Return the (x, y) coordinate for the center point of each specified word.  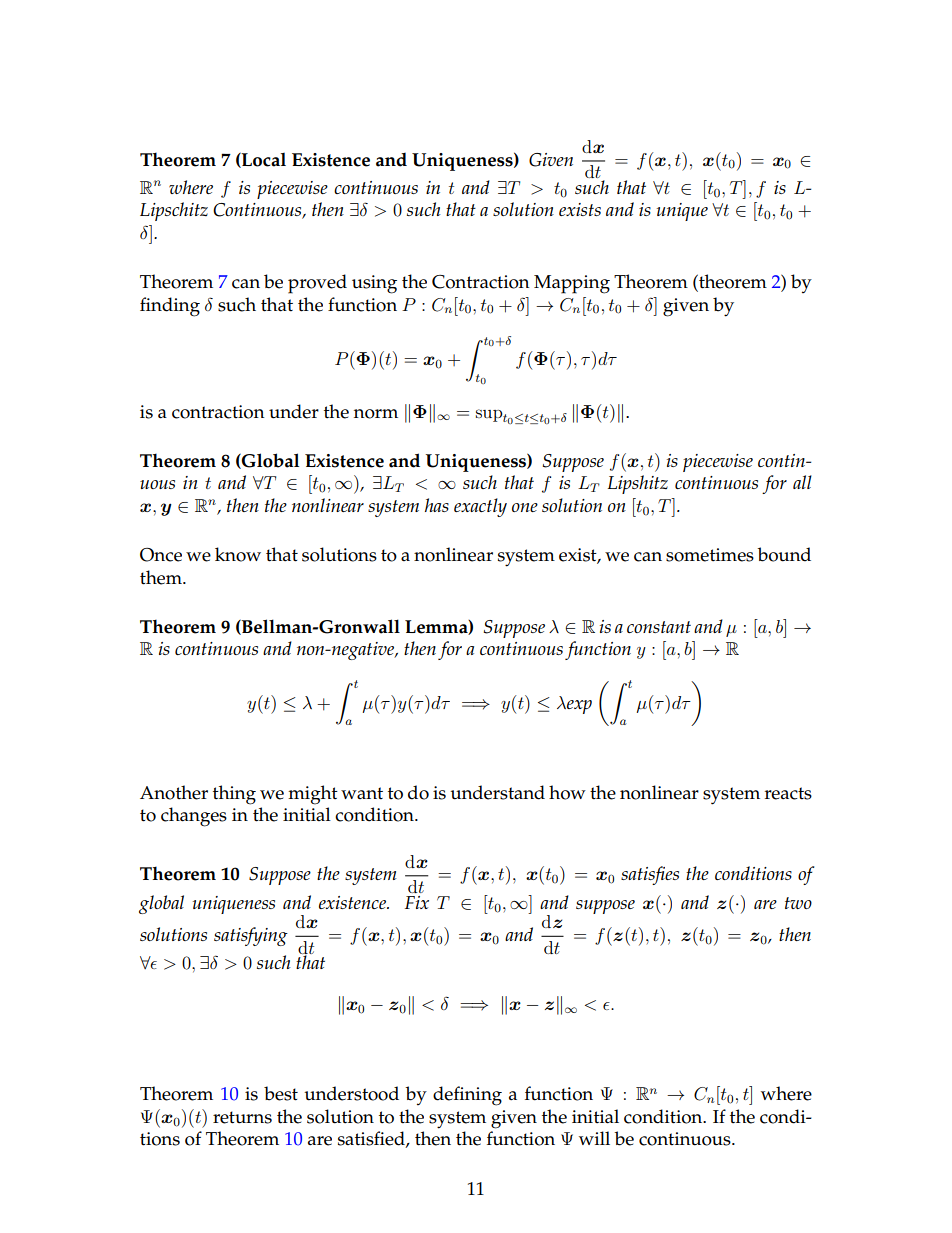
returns (242, 1117)
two (798, 903)
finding (170, 307)
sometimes (710, 555)
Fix (417, 902)
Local (263, 160)
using (374, 284)
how (567, 792)
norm (376, 414)
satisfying (251, 936)
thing (234, 795)
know (238, 554)
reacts (788, 793)
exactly (480, 507)
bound (784, 554)
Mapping (572, 284)
